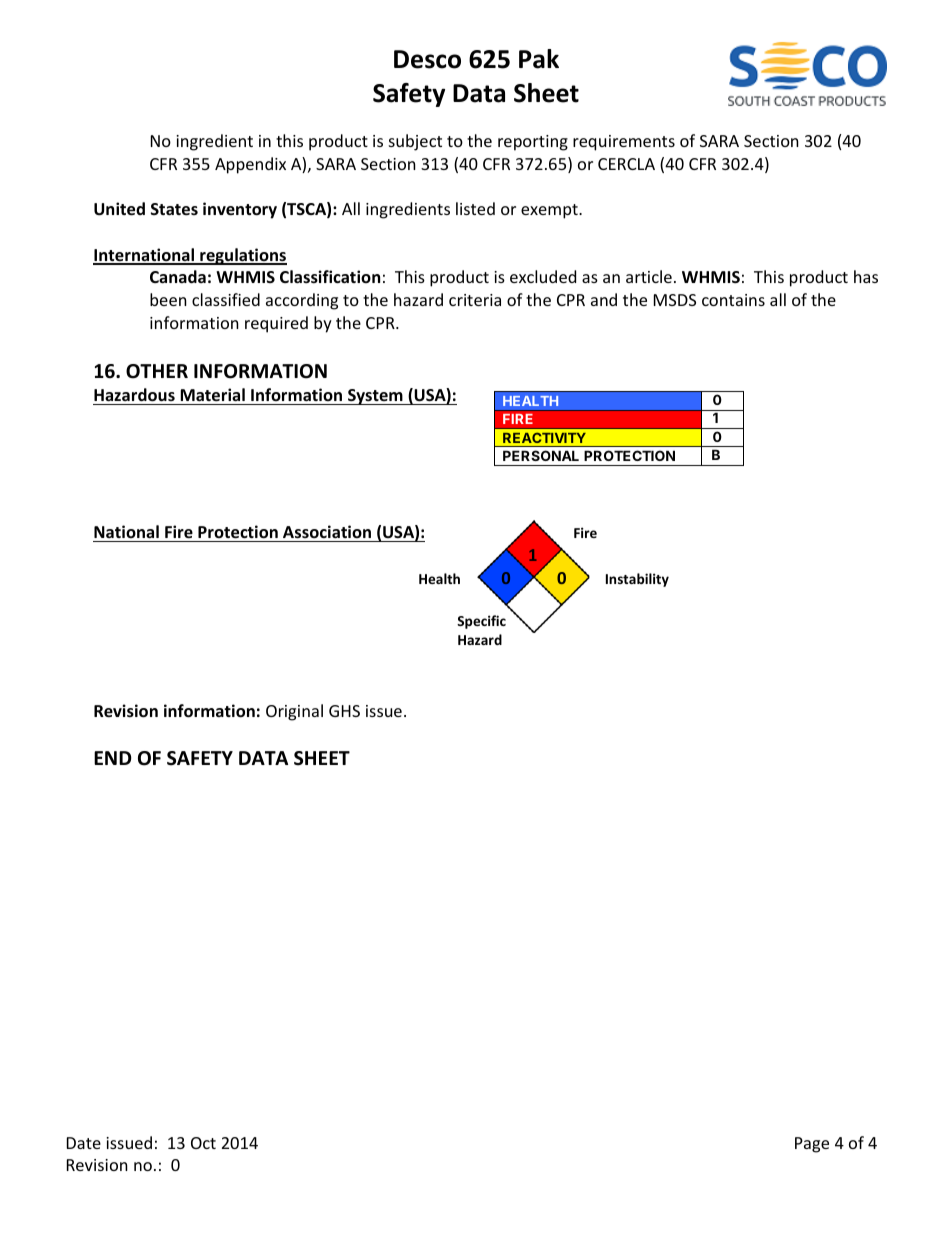 The width and height of the screenshot is (952, 1233). I want to click on Pak, so click(539, 59).
